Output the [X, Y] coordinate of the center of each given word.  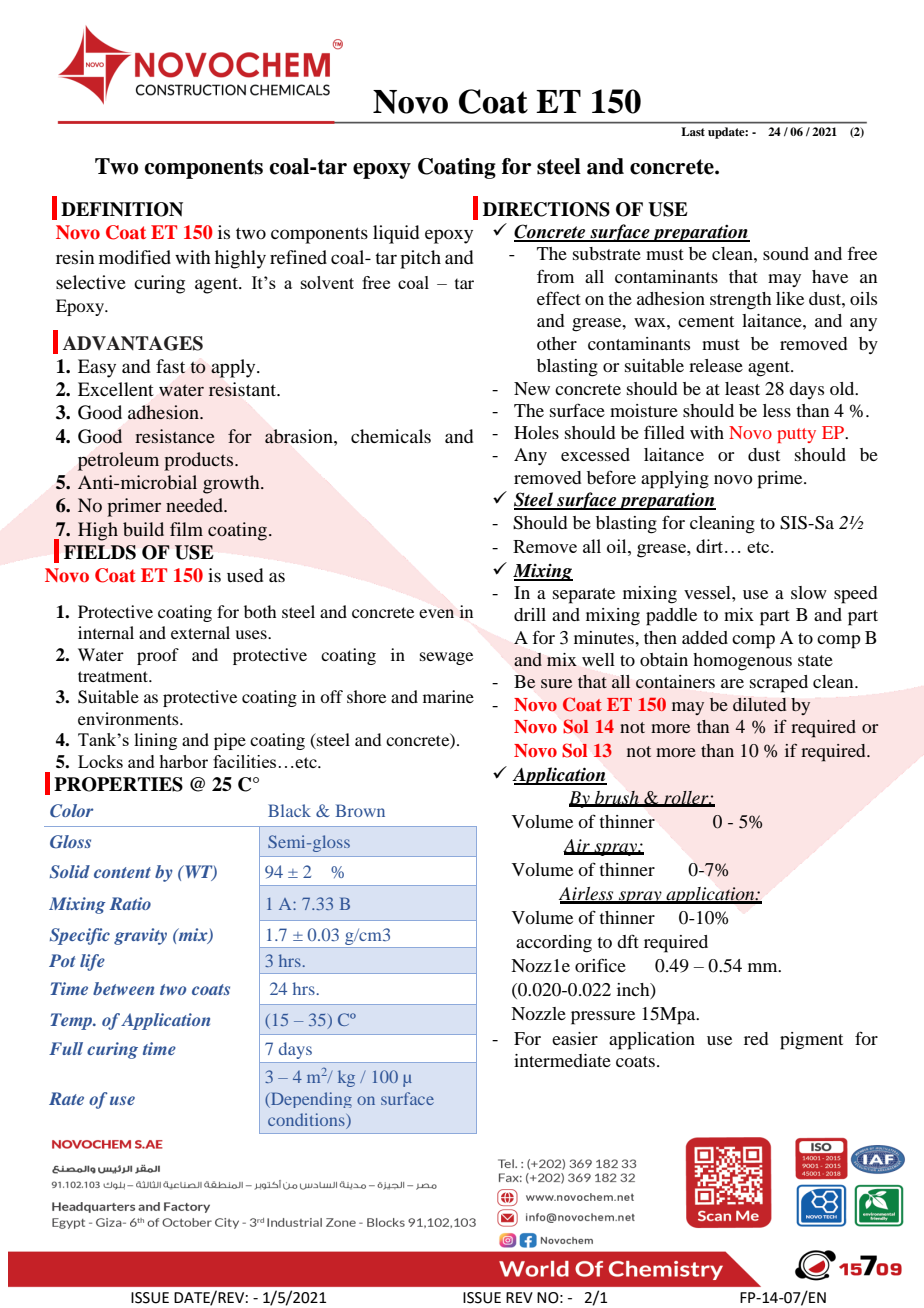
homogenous [742, 662]
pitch [420, 259]
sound [786, 253]
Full [66, 1048]
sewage [446, 658]
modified [135, 257]
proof [158, 656]
